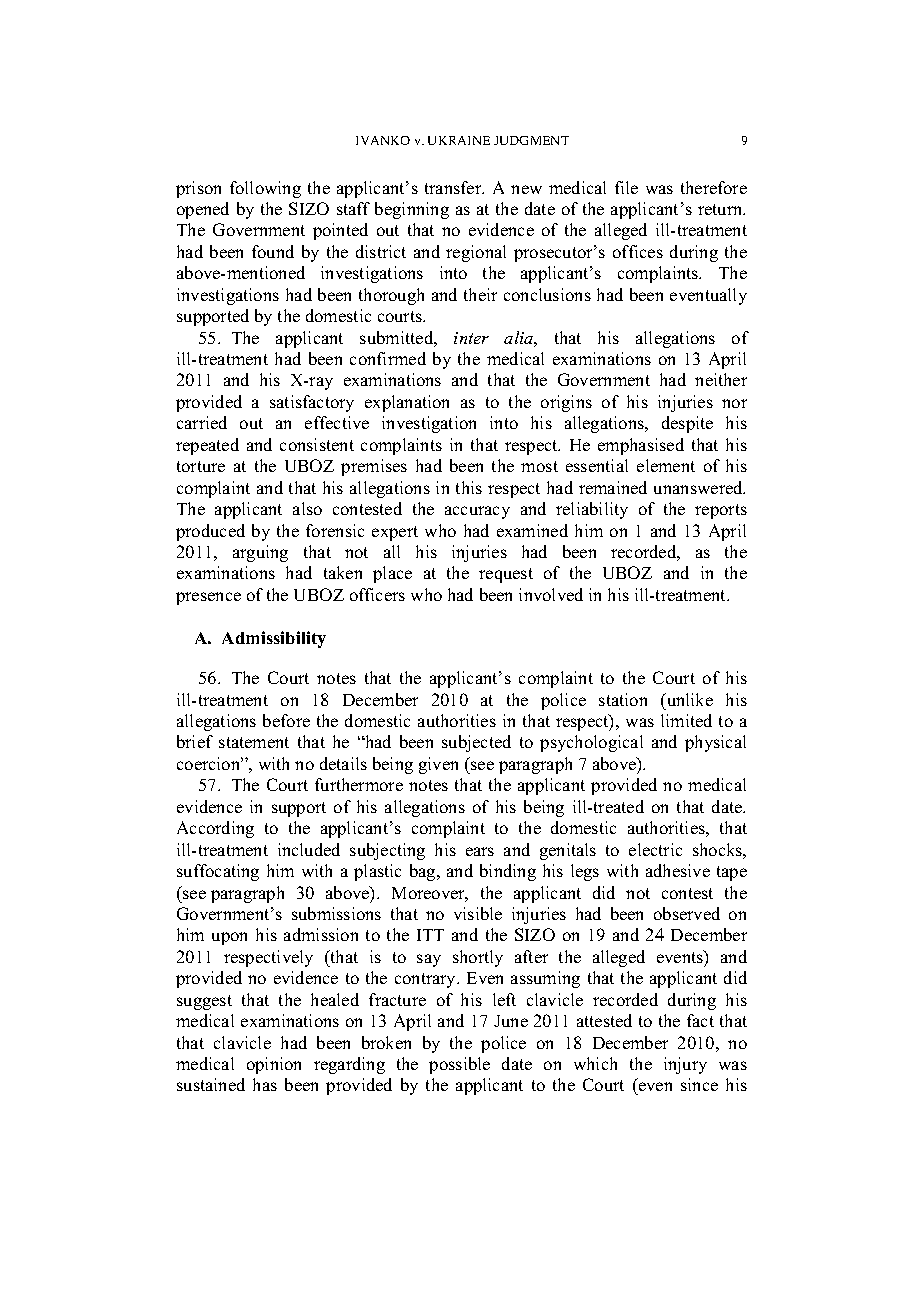 The image size is (924, 1308). Describe the element at coordinates (265, 189) in the image. I see `following` at that location.
